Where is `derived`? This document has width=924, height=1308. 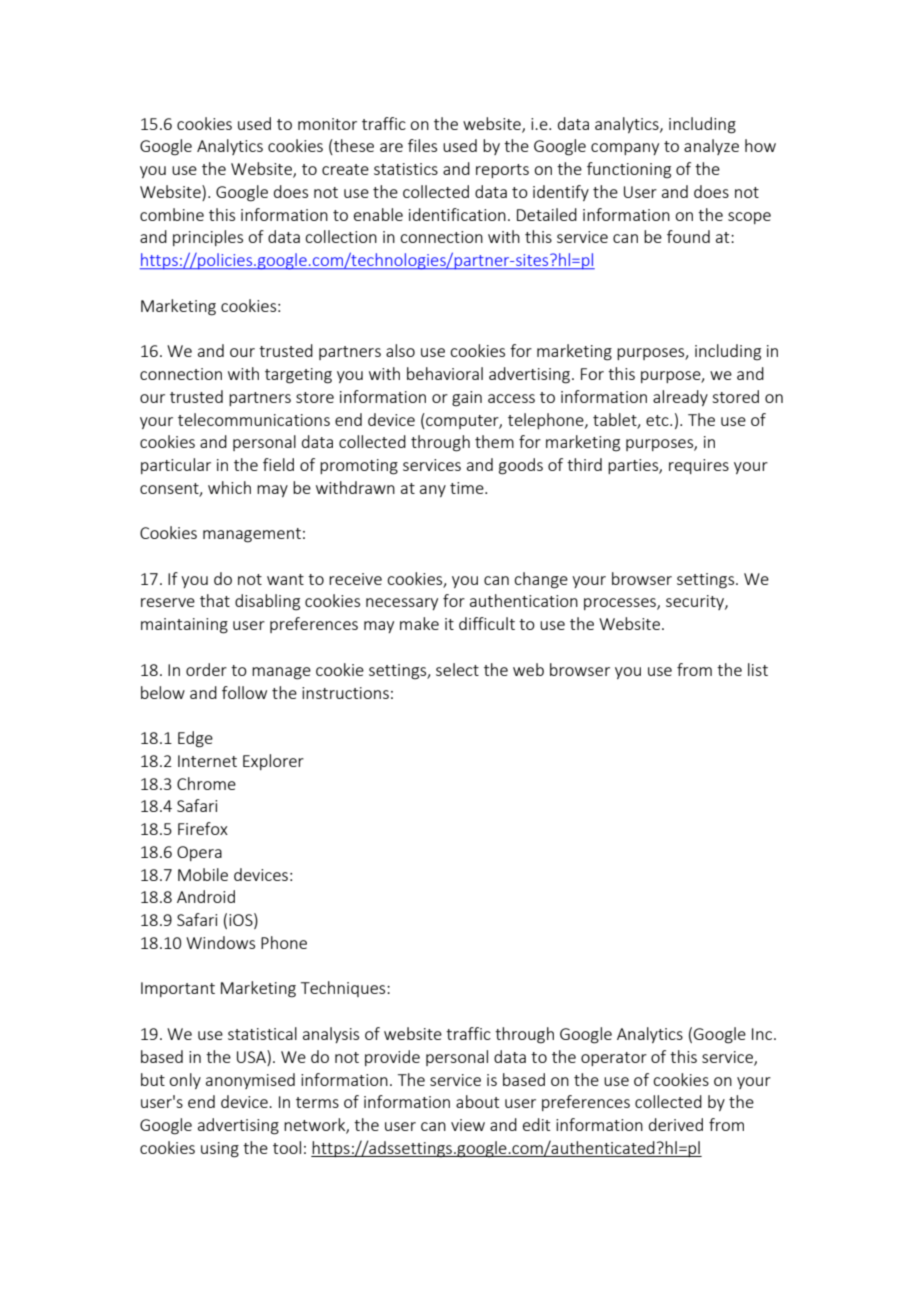 derived is located at coordinates (676, 1124).
